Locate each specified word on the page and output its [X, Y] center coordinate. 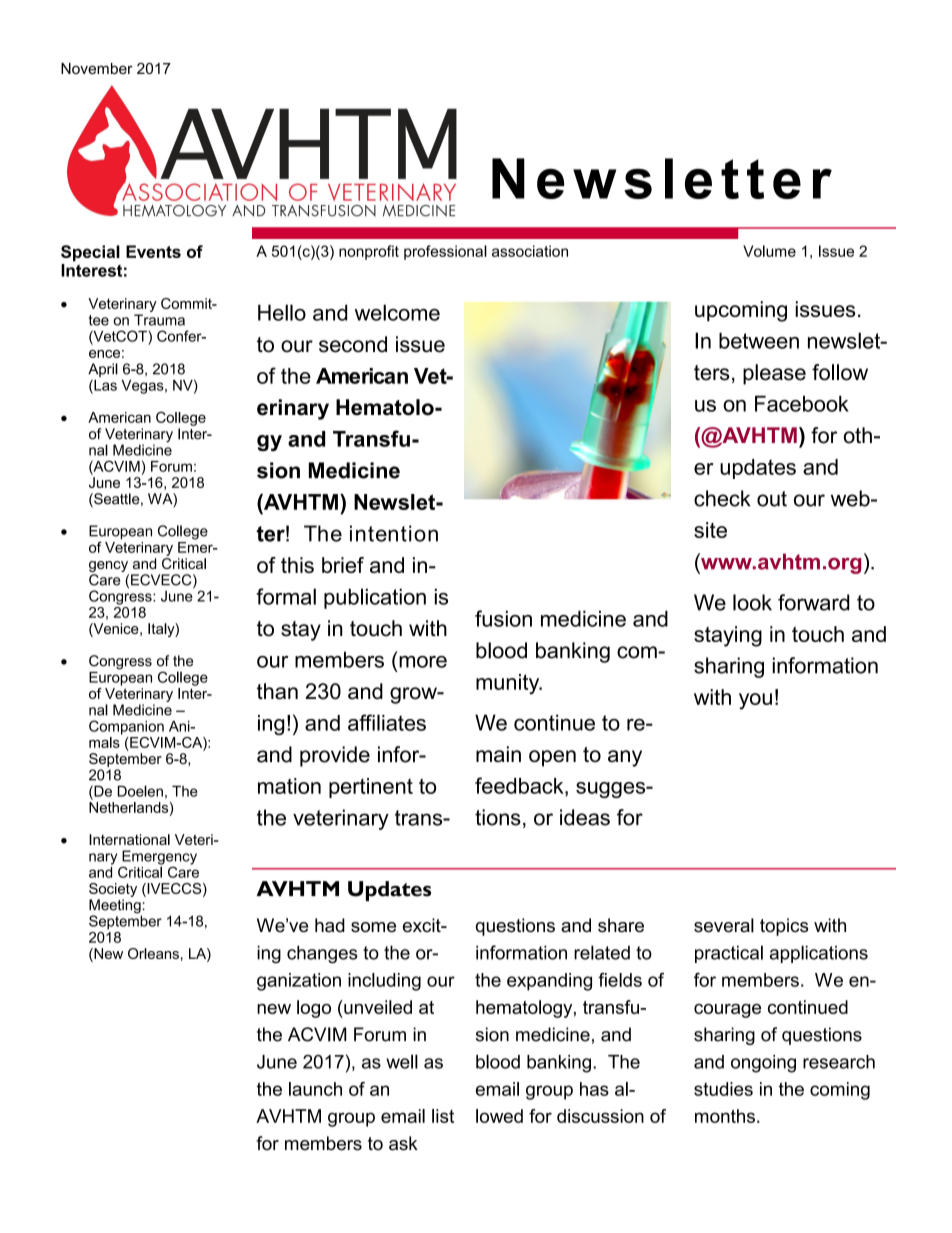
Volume [769, 251]
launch [315, 1089]
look [752, 602]
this [297, 565]
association [530, 251]
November [97, 68]
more [423, 662]
